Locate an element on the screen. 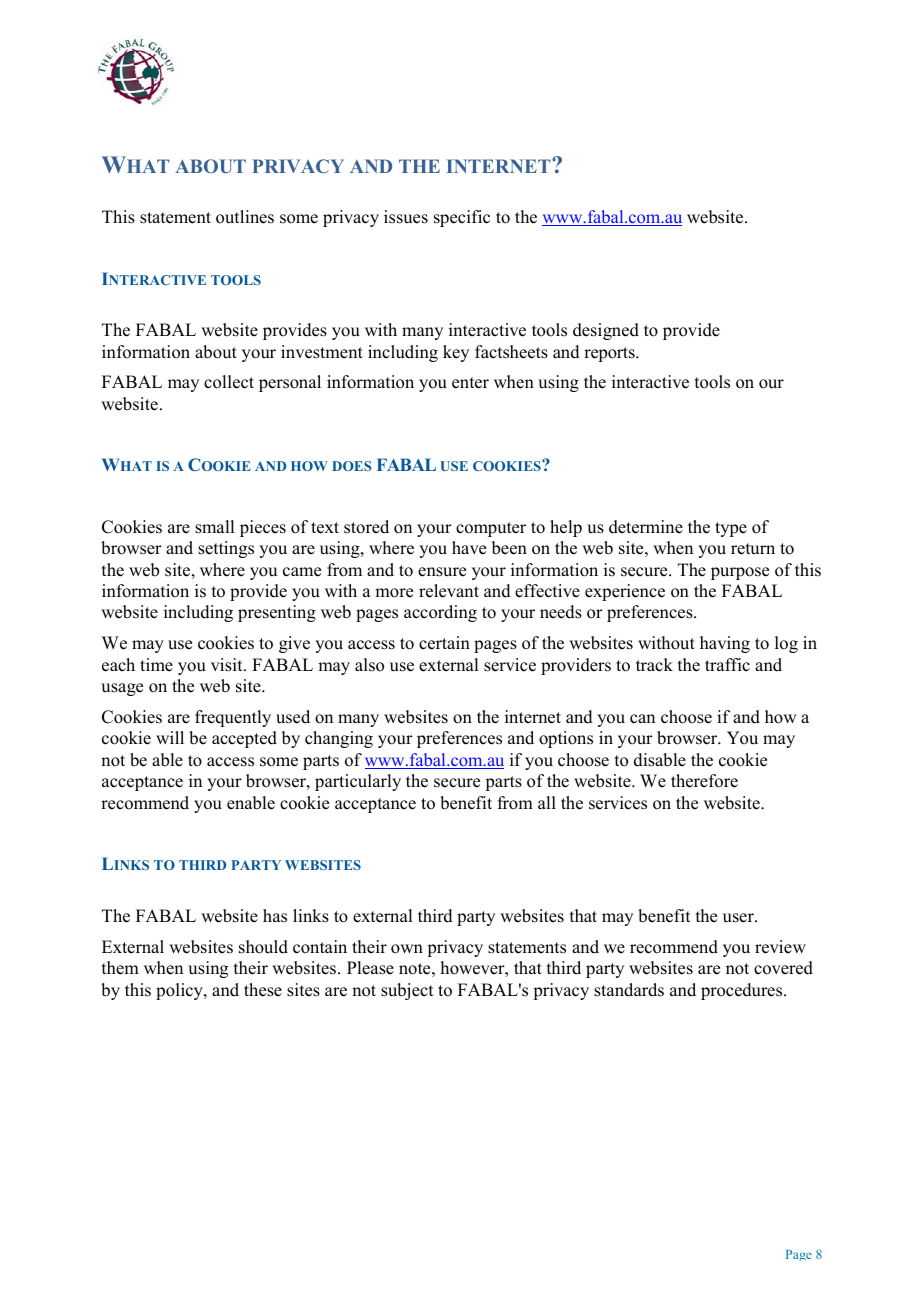 This screenshot has height=1308, width=924. designed is located at coordinates (606, 331).
